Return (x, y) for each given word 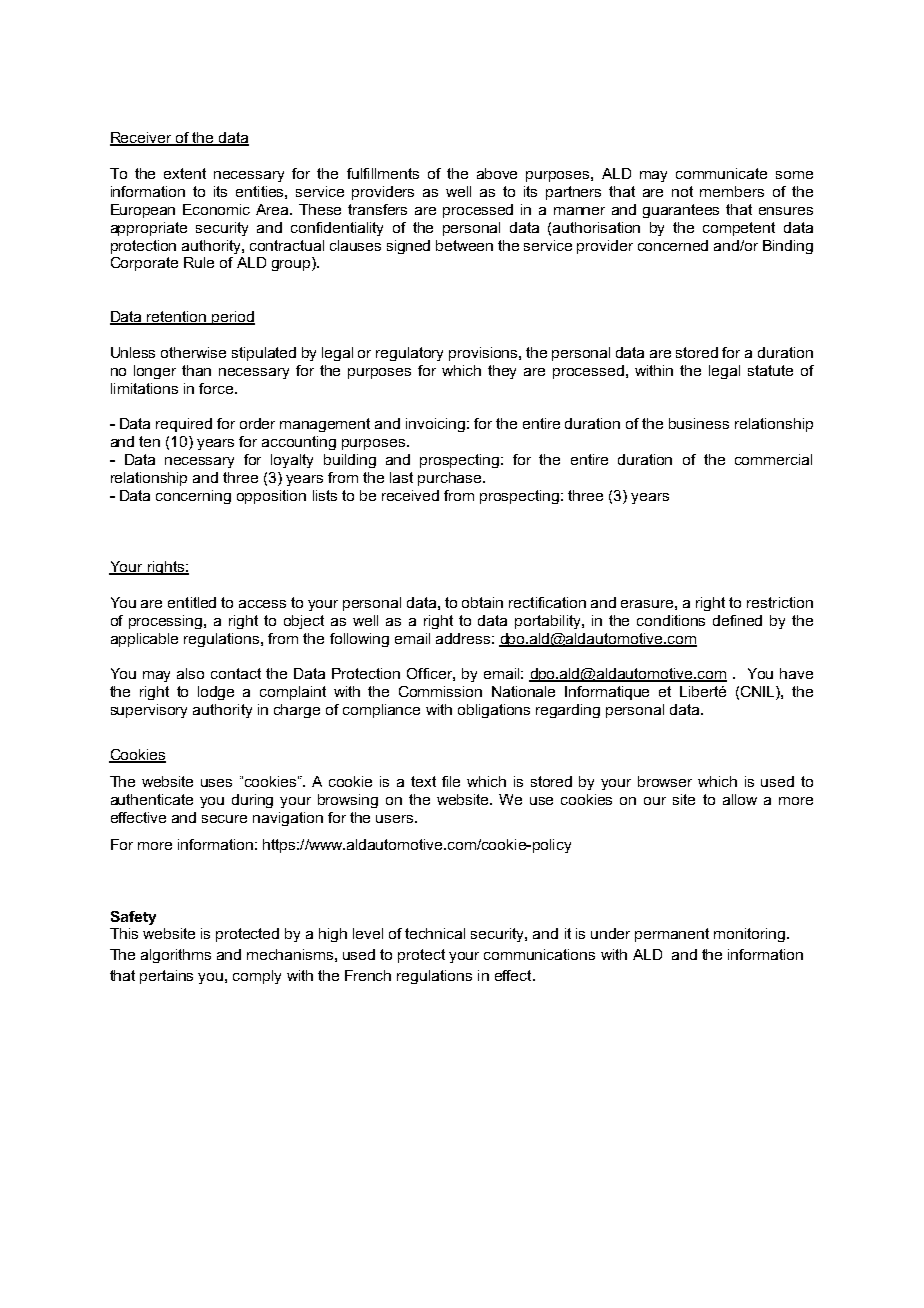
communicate (721, 173)
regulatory (409, 354)
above (497, 173)
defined (737, 620)
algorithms (176, 956)
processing (167, 622)
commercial (773, 459)
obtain (482, 602)
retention (177, 318)
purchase (451, 479)
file (451, 781)
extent (185, 173)
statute (770, 370)
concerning (193, 497)
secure (224, 819)
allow (740, 799)
